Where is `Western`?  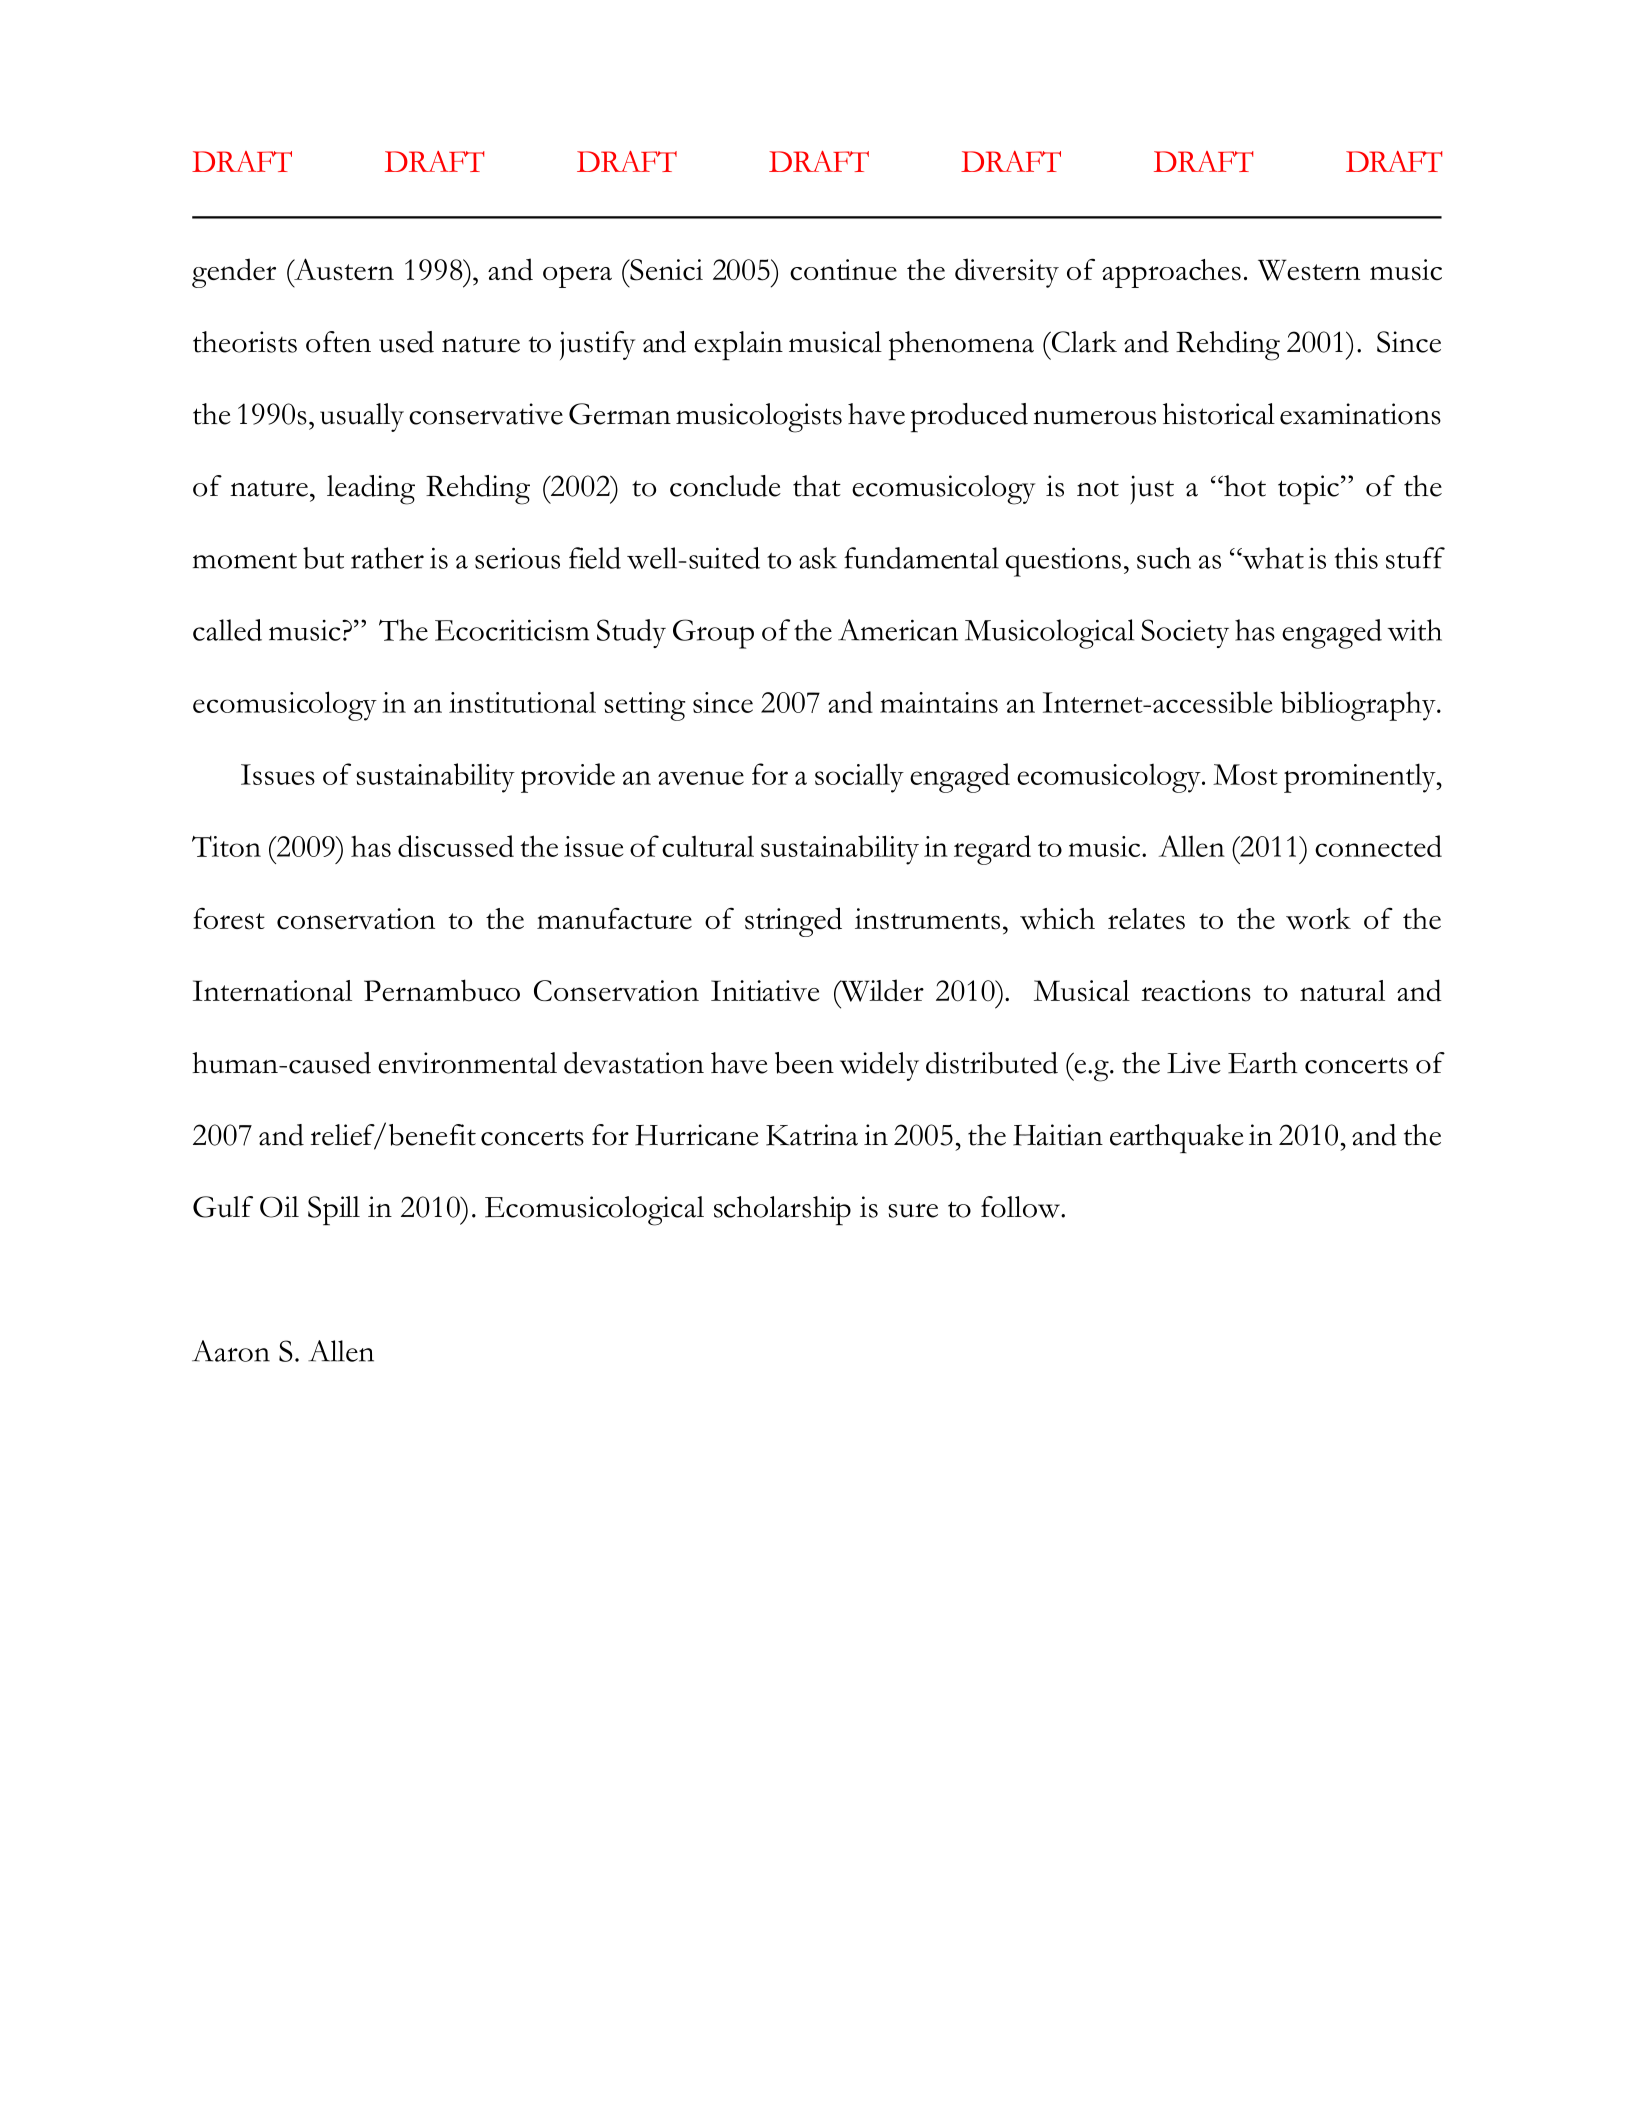
Western is located at coordinates (1309, 270).
